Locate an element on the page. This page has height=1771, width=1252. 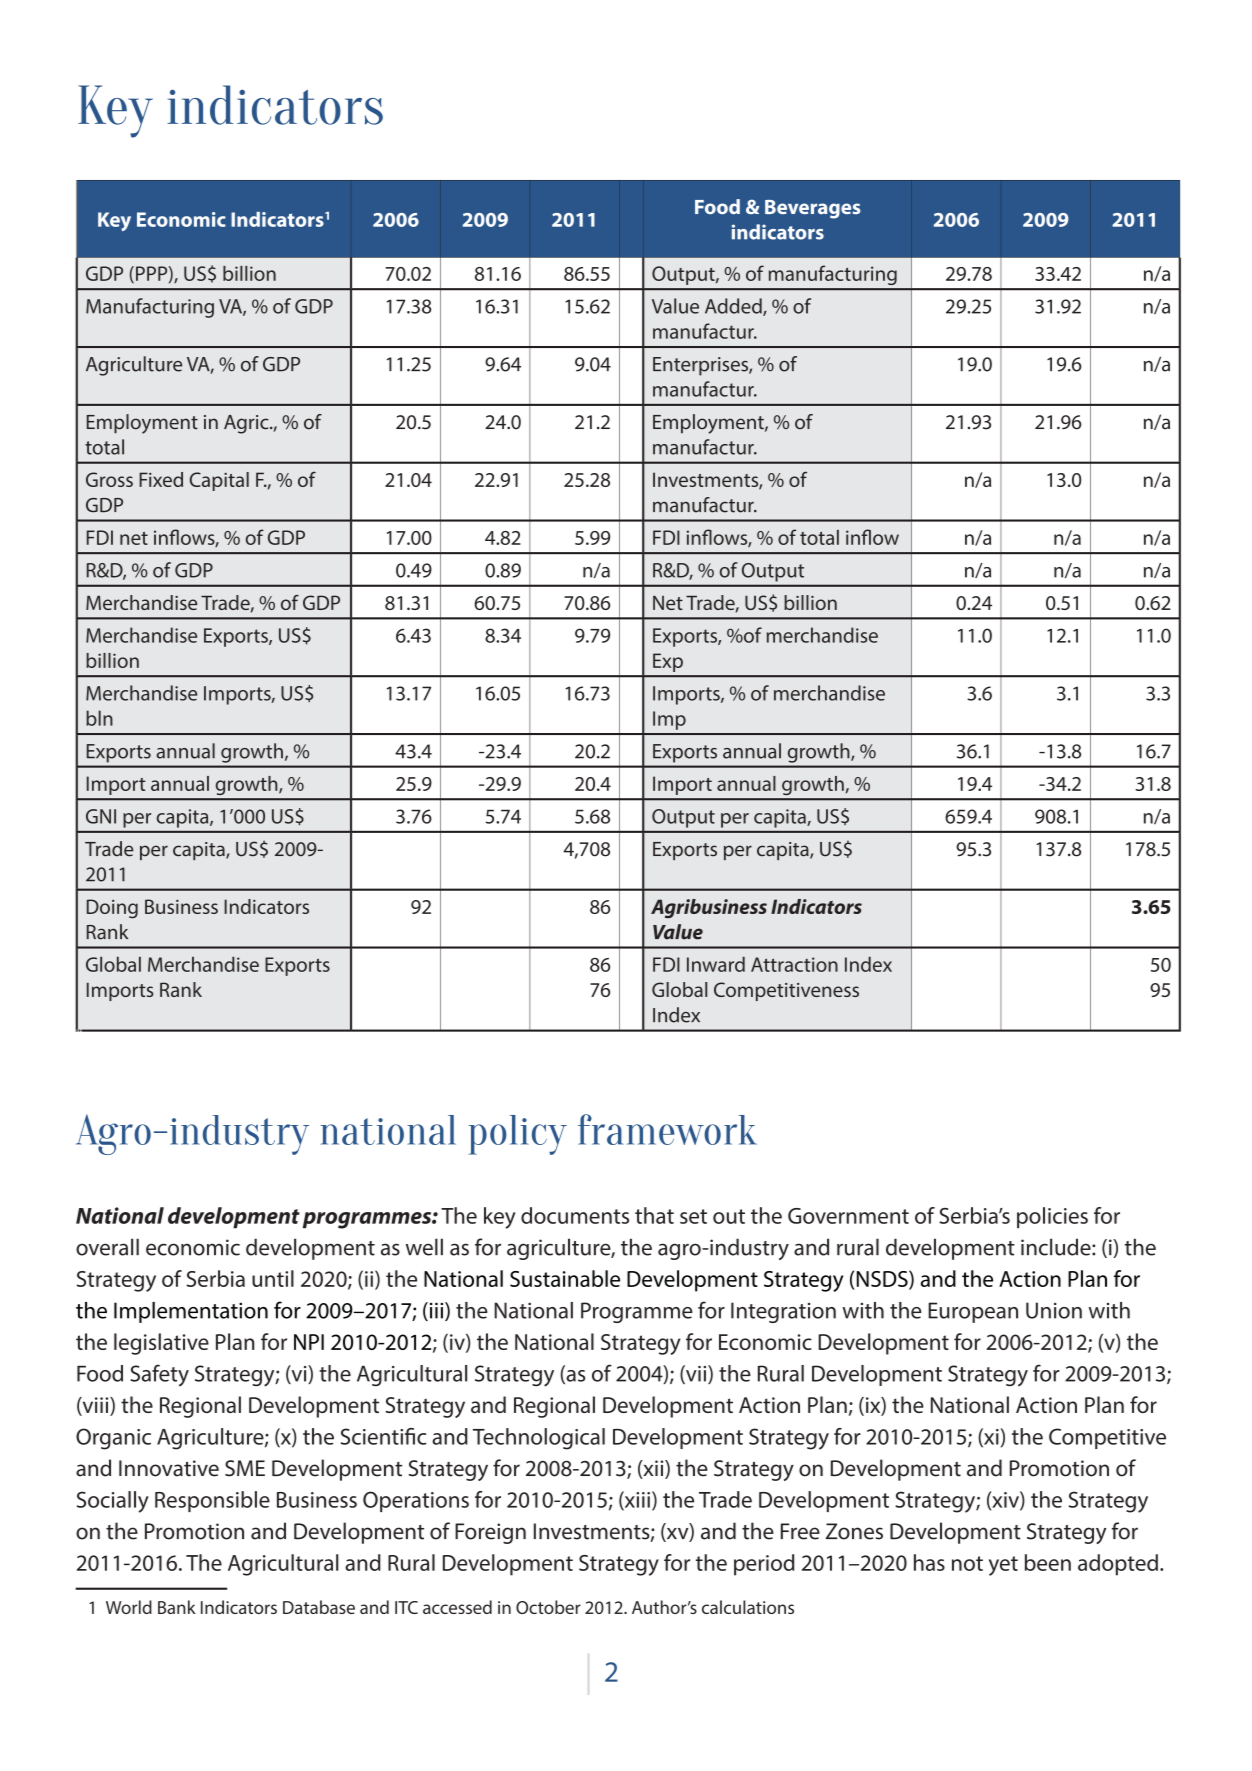
policies is located at coordinates (1052, 1217).
